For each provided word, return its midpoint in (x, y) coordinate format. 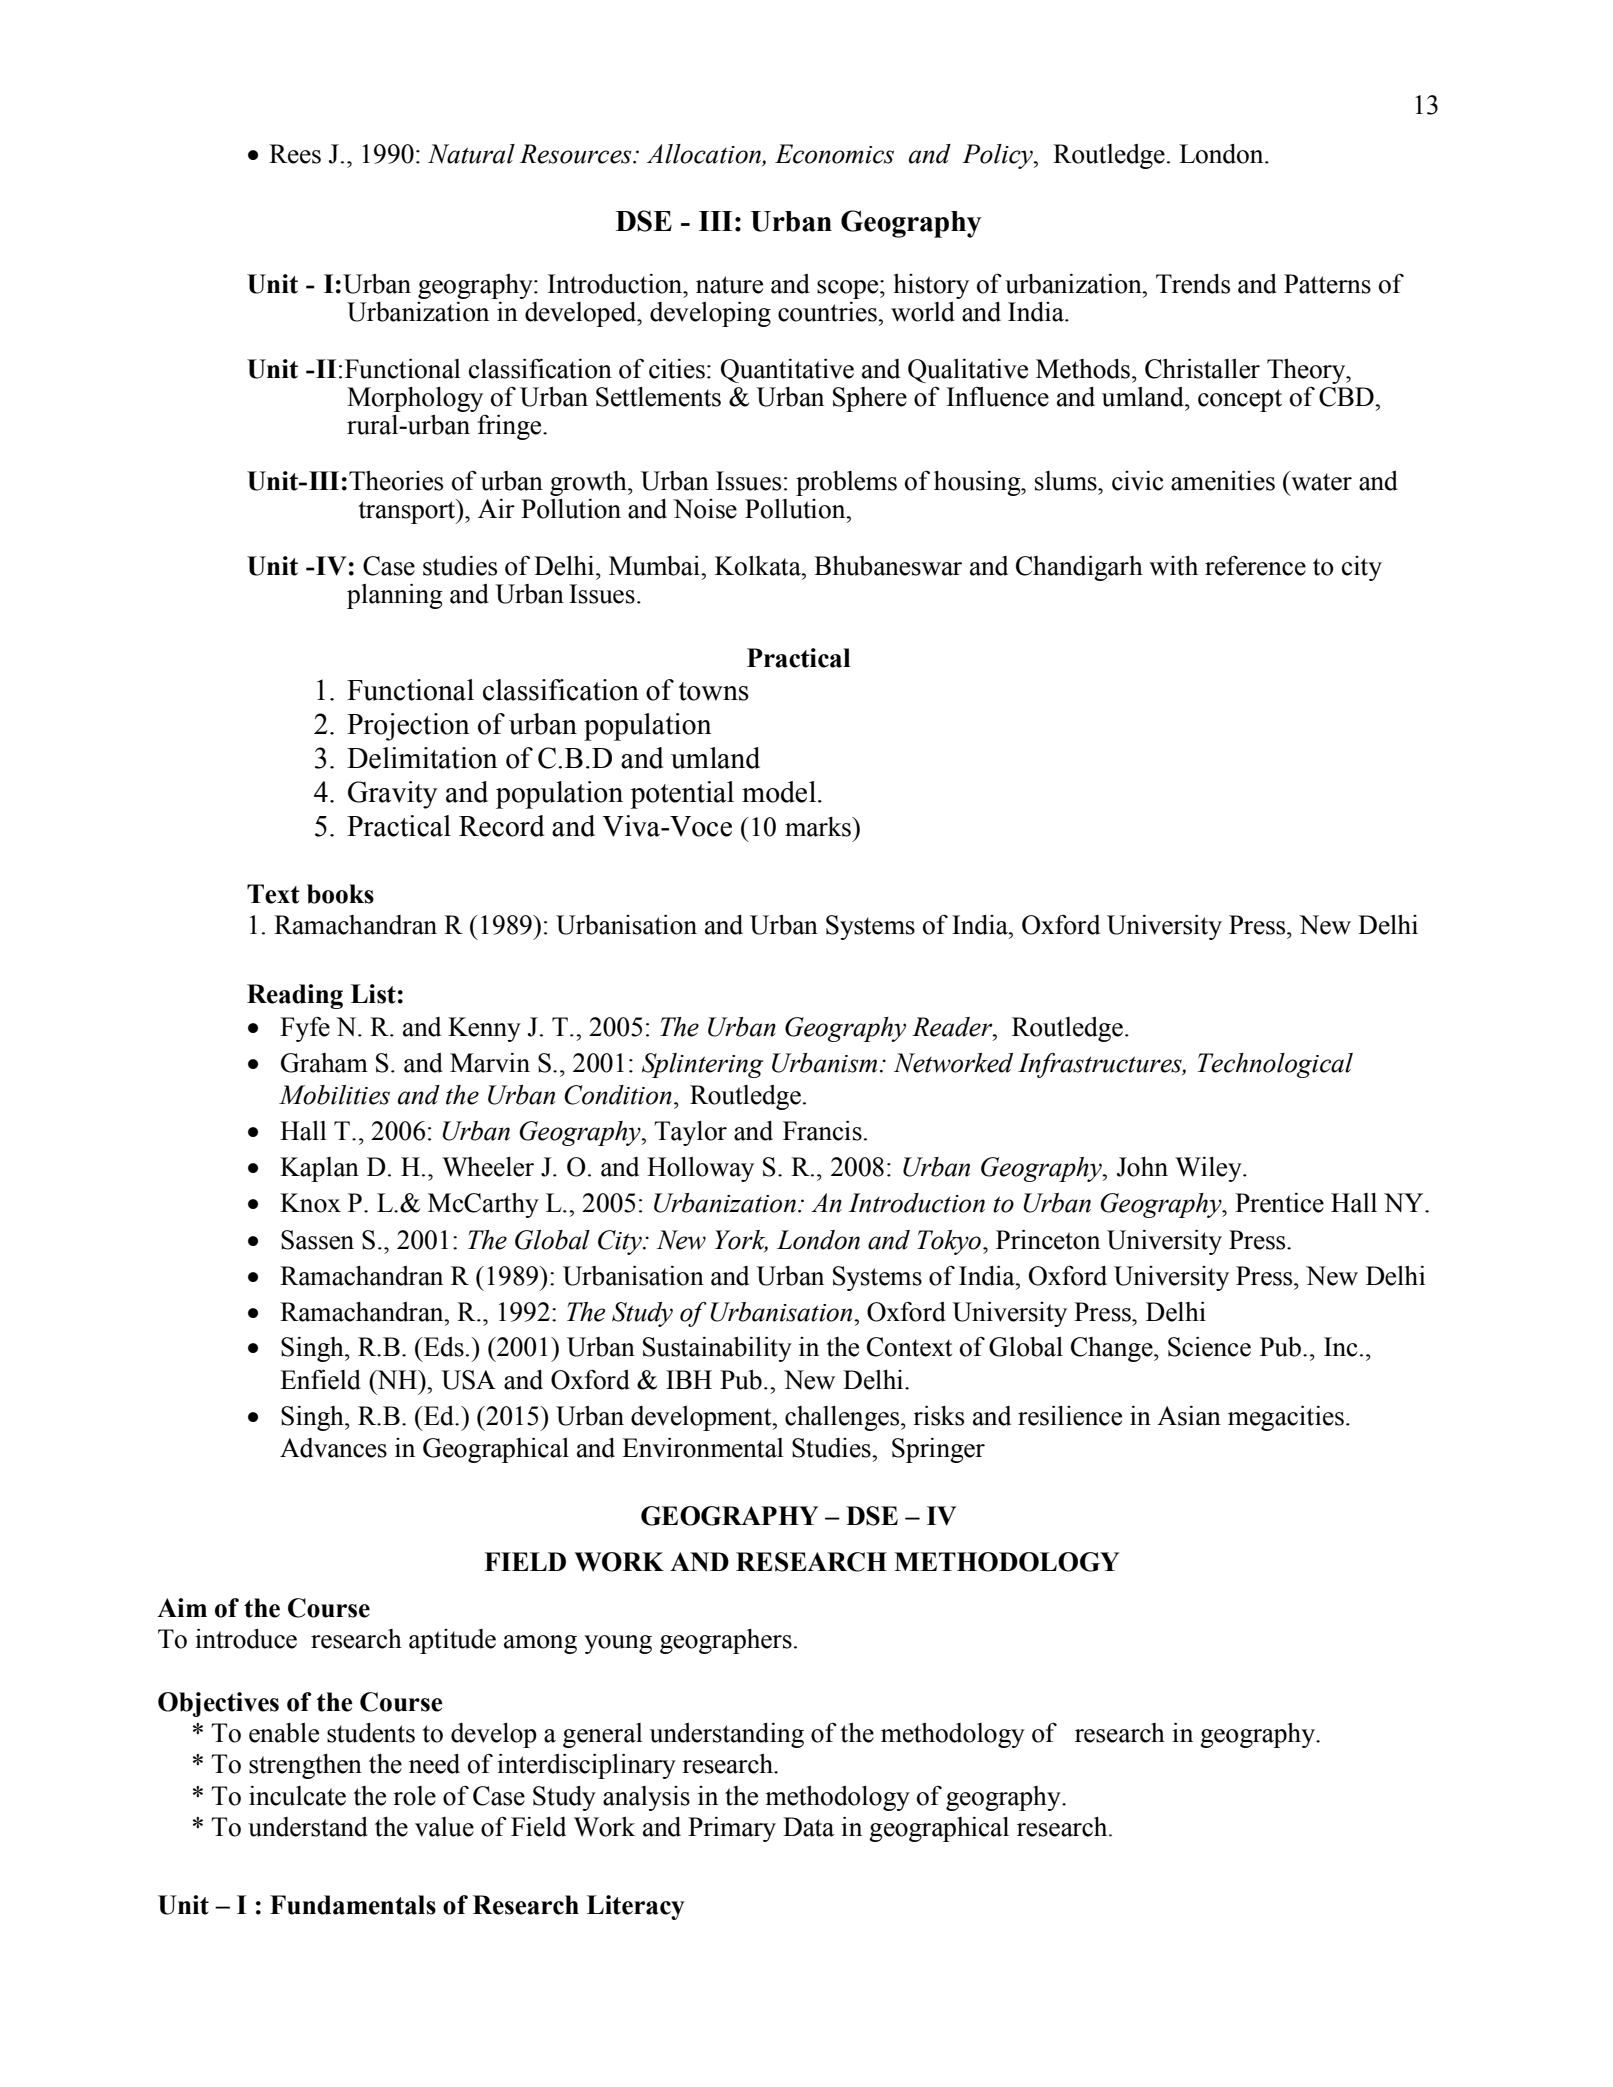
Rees (295, 154)
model (779, 792)
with (1173, 566)
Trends (1193, 284)
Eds (443, 1347)
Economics (834, 154)
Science (1209, 1347)
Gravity (392, 795)
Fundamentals (353, 1905)
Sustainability (717, 1349)
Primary (732, 1829)
